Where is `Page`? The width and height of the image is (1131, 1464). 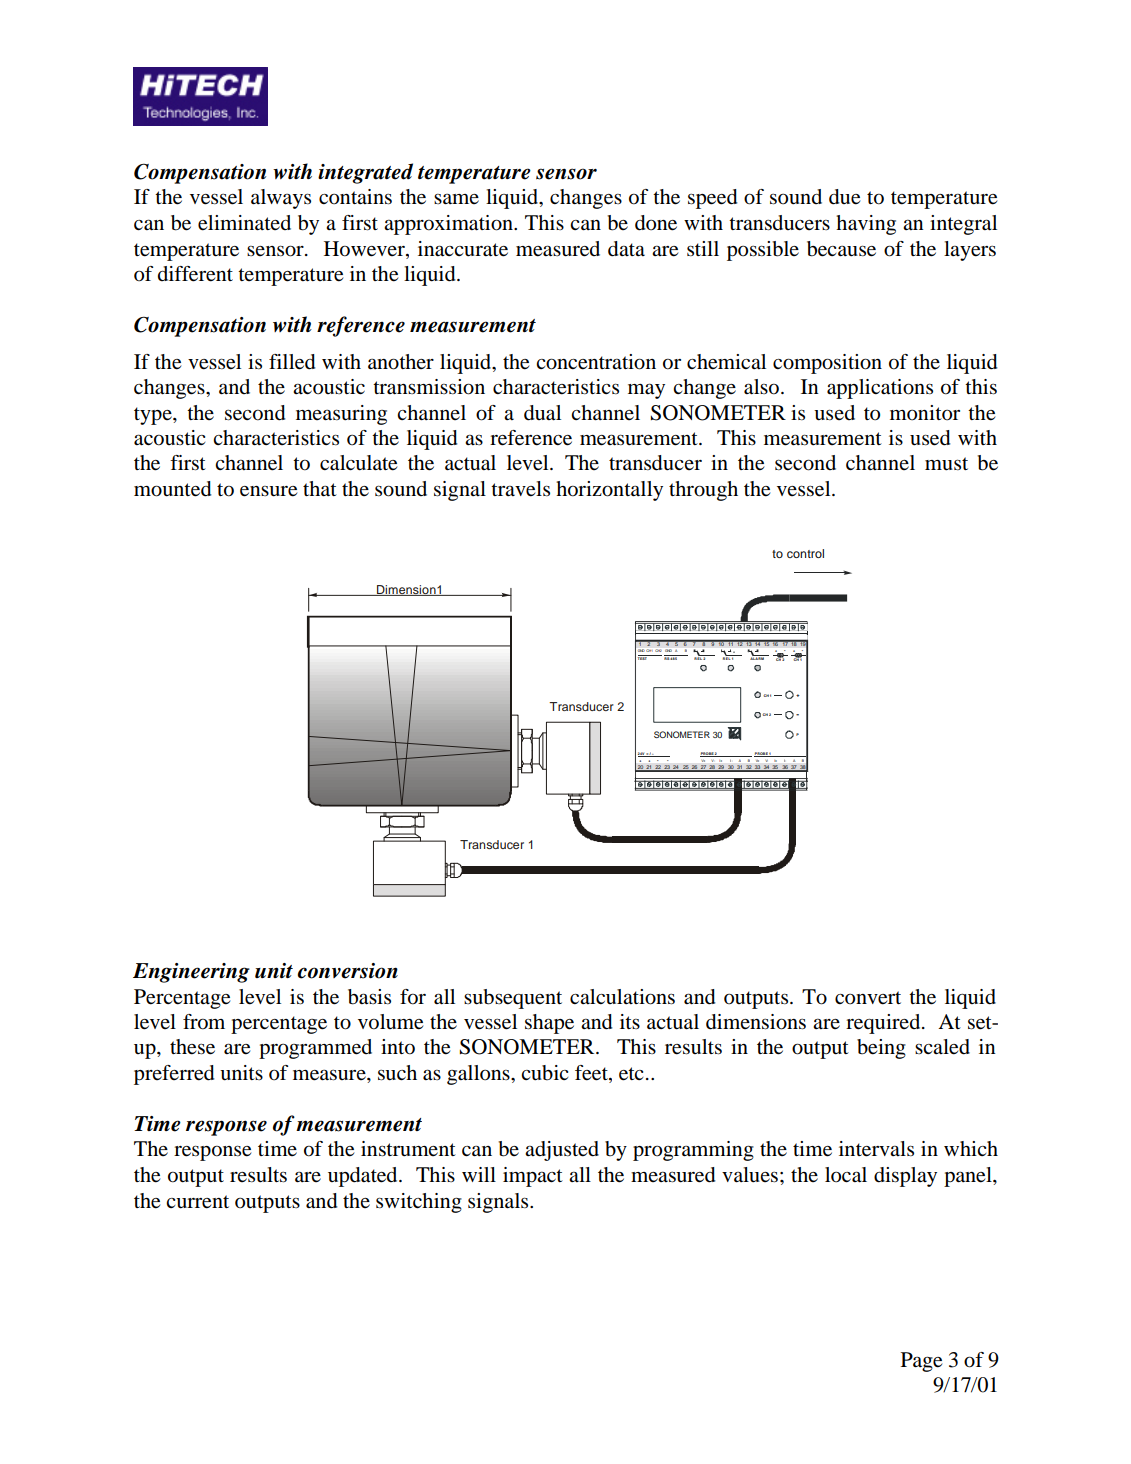
Page is located at coordinates (921, 1362).
